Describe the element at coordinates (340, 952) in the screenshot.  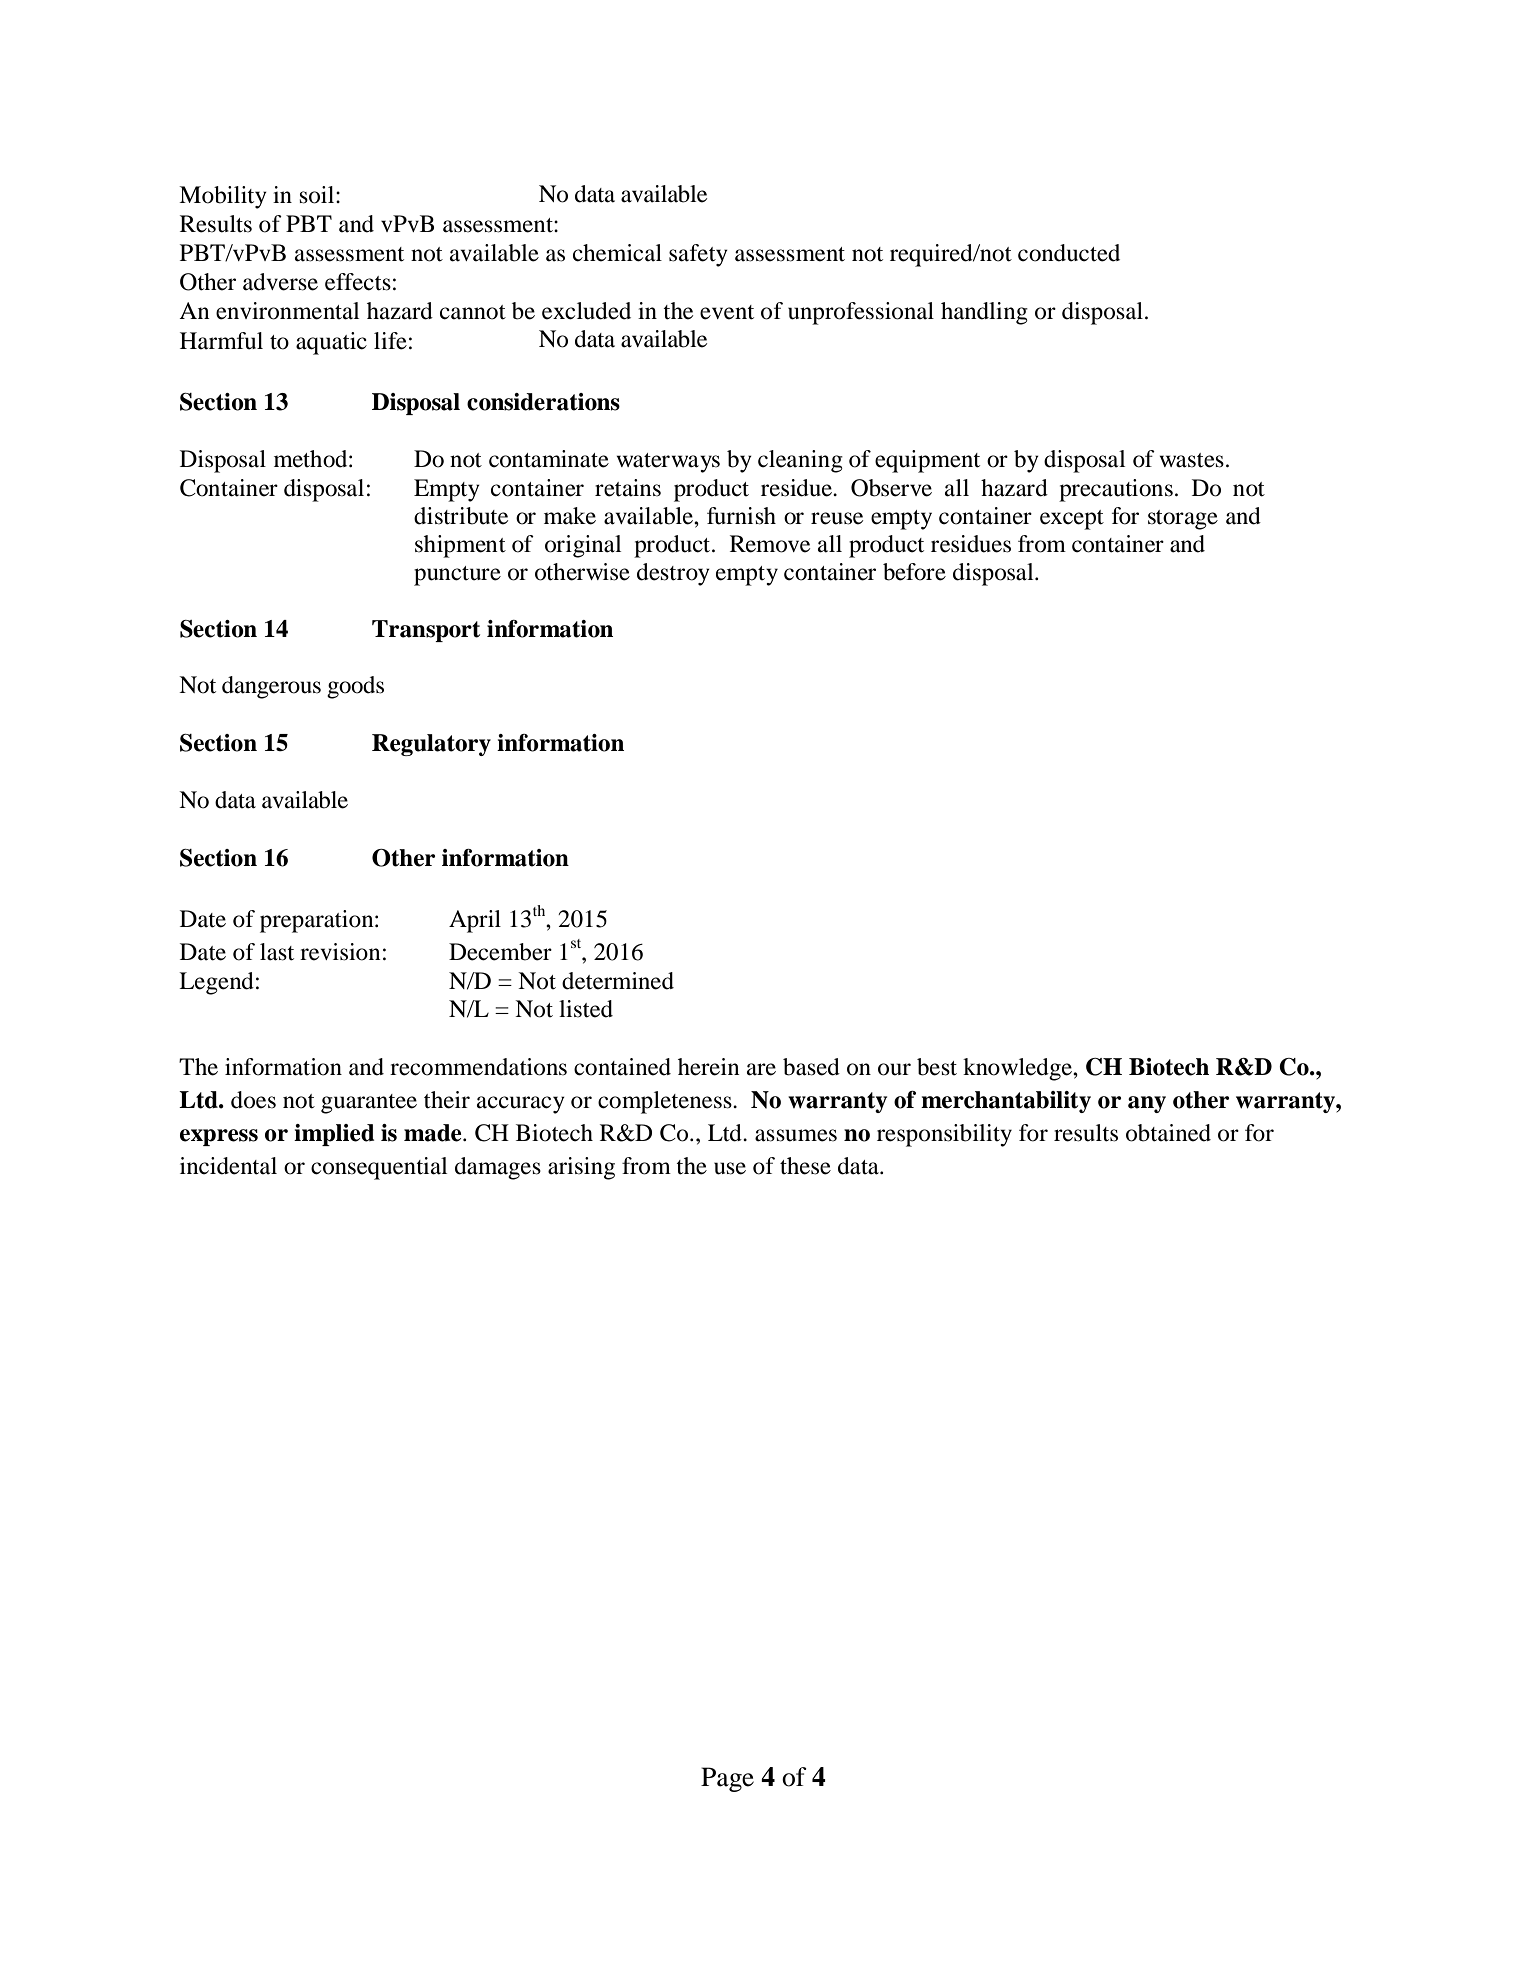
I see `revision` at that location.
